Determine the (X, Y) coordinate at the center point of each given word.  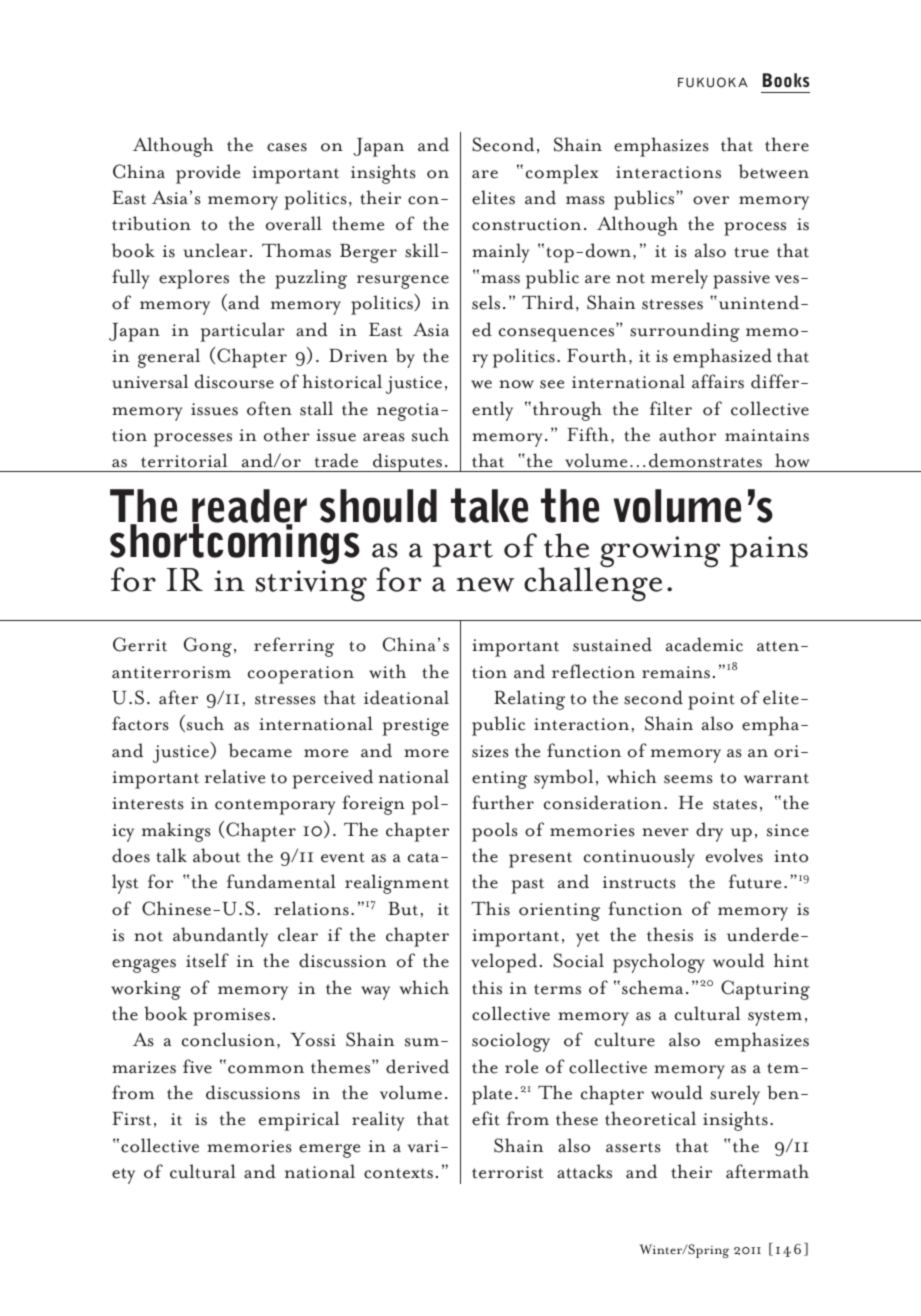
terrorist (507, 1172)
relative (235, 776)
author (687, 434)
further (503, 802)
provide (208, 174)
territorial (184, 460)
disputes (408, 462)
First (131, 1119)
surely (735, 1095)
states (735, 804)
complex (562, 174)
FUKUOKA (713, 82)
